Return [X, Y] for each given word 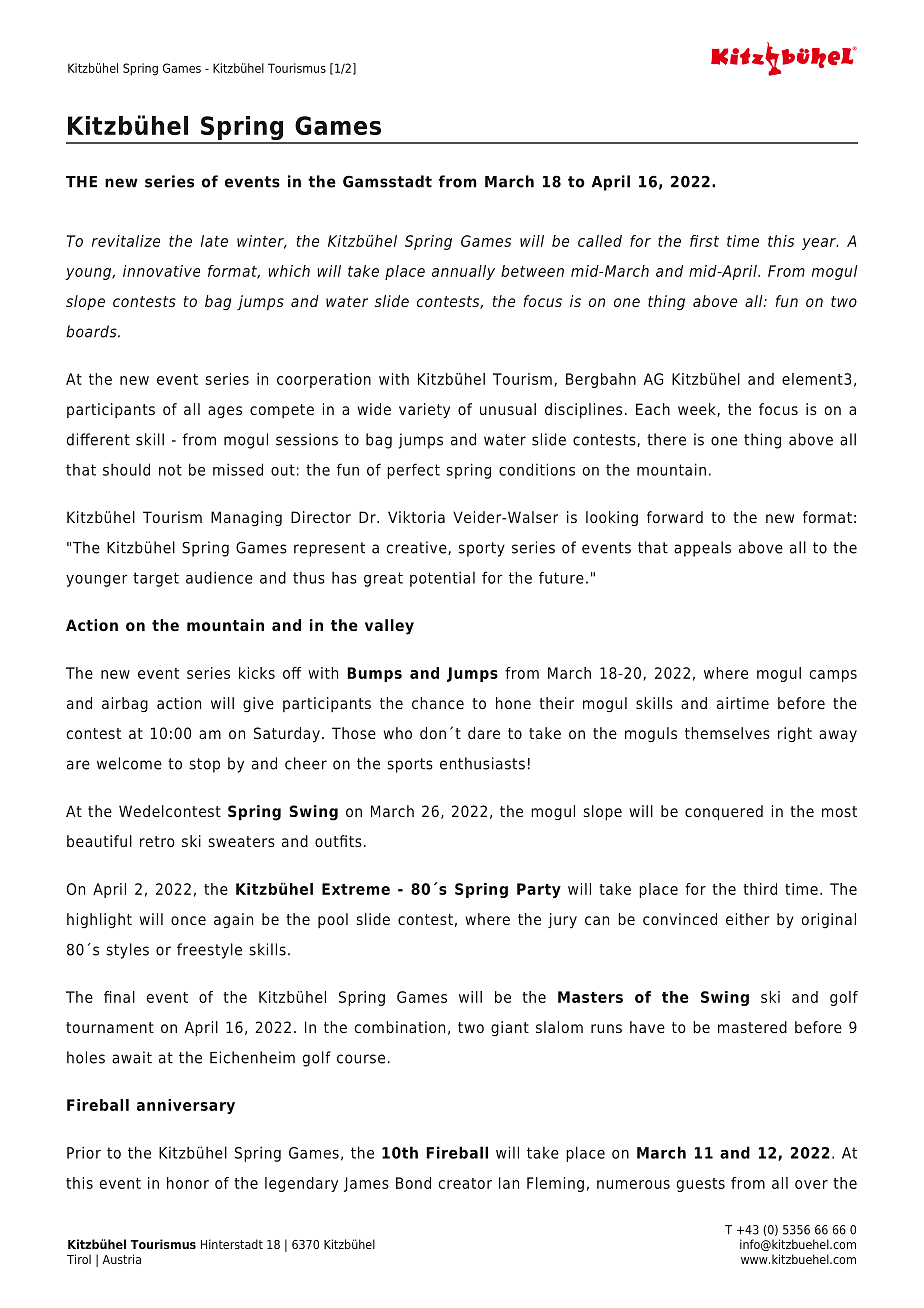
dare [484, 733]
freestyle [209, 951]
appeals [702, 549]
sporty [481, 549]
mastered [752, 1027]
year [820, 244]
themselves [727, 733]
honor [188, 1183]
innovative [161, 271]
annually [463, 272]
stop [204, 765]
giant [510, 1028]
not [170, 470]
